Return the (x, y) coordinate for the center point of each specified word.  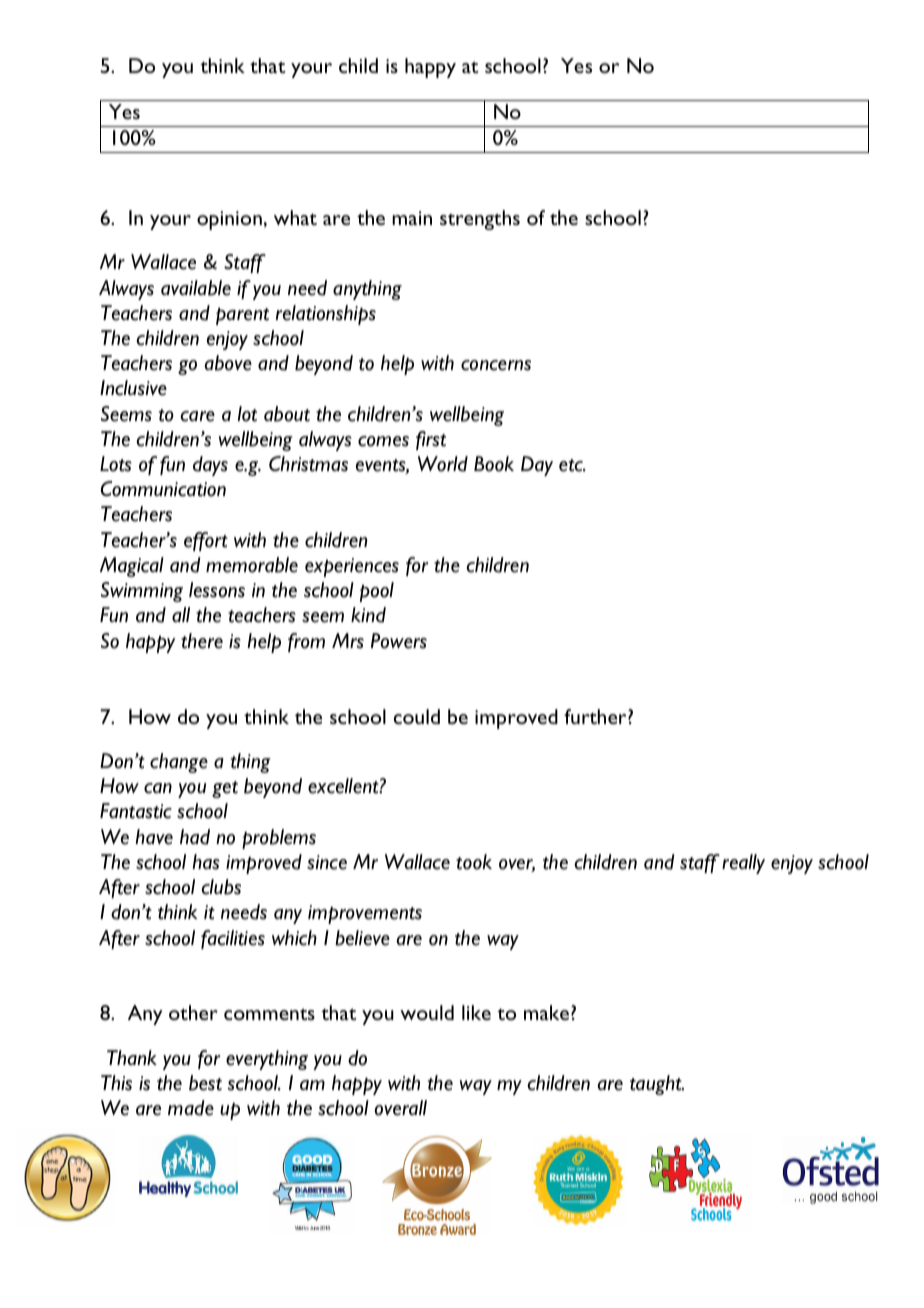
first (431, 440)
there (202, 641)
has (206, 862)
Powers (399, 641)
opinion (229, 220)
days (210, 466)
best (205, 1083)
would (427, 1012)
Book (494, 464)
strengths (480, 220)
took (474, 862)
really (743, 864)
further (596, 716)
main (412, 218)
